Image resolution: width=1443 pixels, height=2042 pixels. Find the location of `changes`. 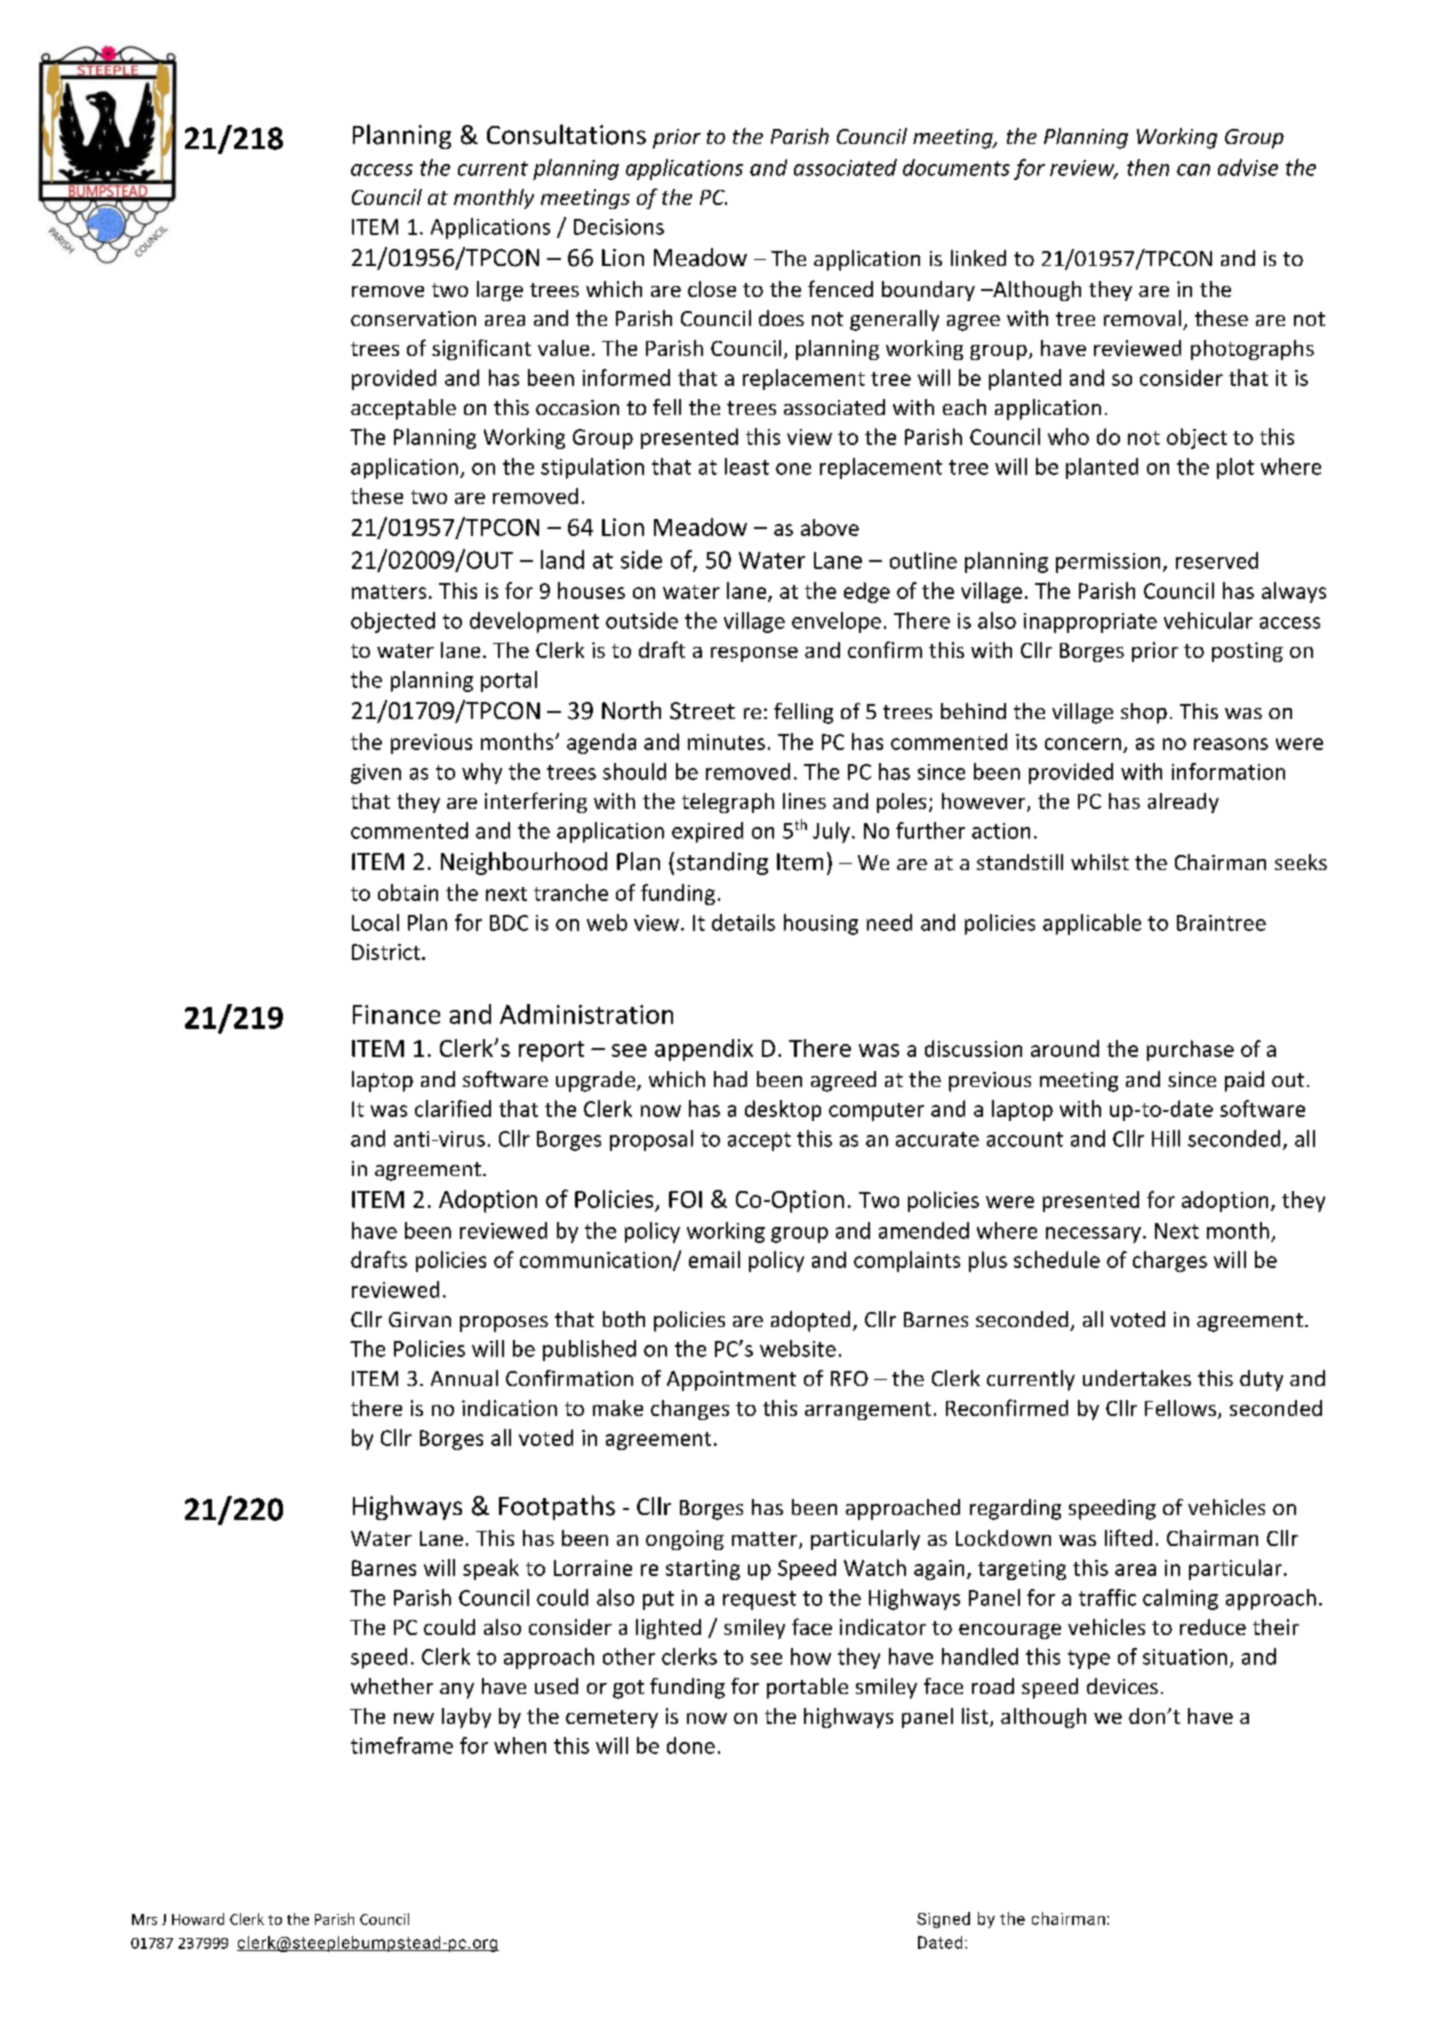

changes is located at coordinates (690, 1410).
